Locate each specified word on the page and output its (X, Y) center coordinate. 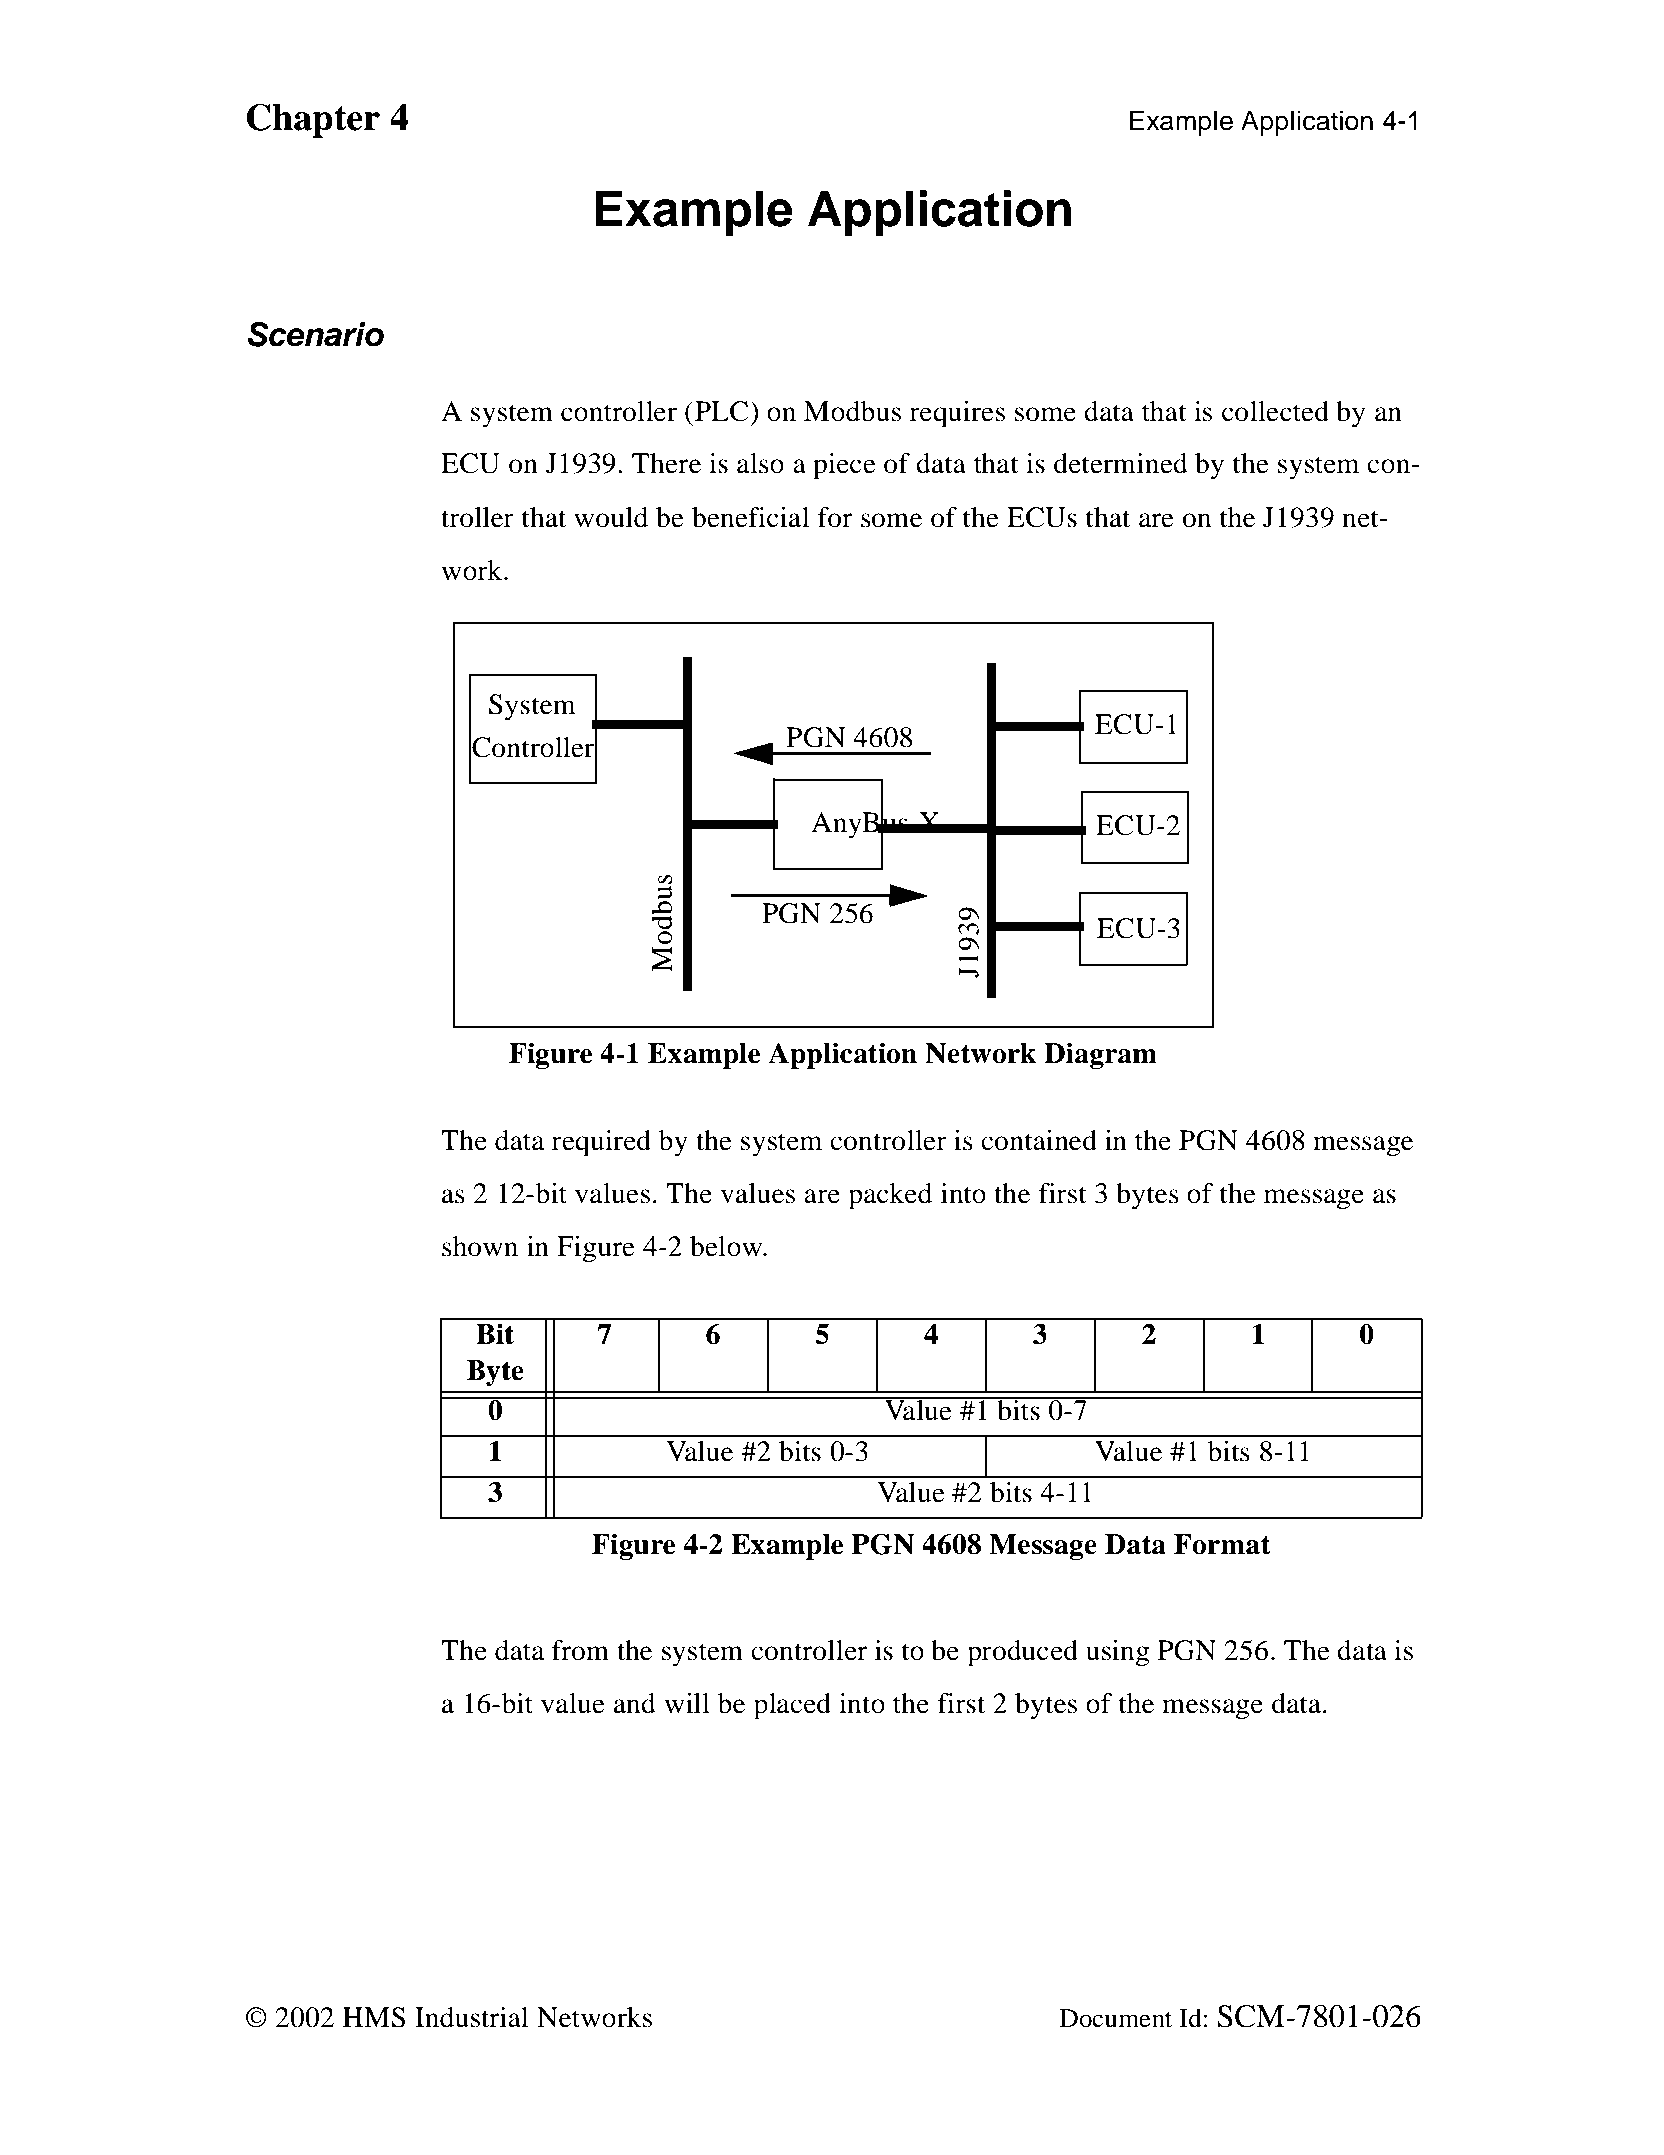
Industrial (471, 2017)
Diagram (1100, 1055)
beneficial (750, 517)
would (611, 517)
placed (792, 1706)
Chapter (313, 120)
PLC (723, 411)
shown (480, 1246)
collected (1275, 411)
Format (1222, 1544)
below (727, 1246)
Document (1116, 2018)
